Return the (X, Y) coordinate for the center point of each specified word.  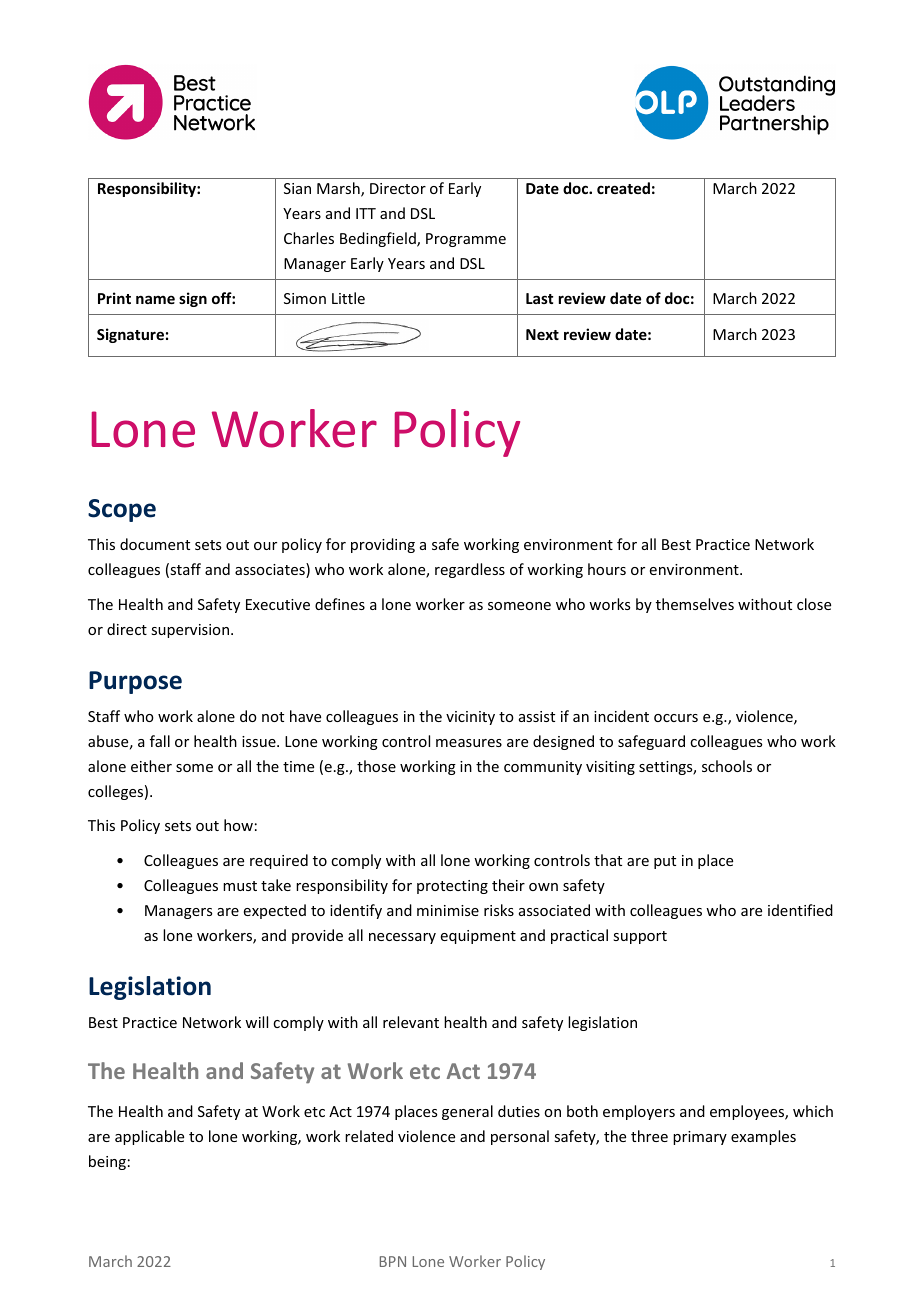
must (240, 886)
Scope (122, 510)
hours (607, 569)
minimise (448, 910)
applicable (149, 1137)
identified (800, 910)
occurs (676, 718)
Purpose (135, 682)
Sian (297, 188)
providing (383, 545)
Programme (466, 240)
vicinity (470, 718)
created (623, 188)
